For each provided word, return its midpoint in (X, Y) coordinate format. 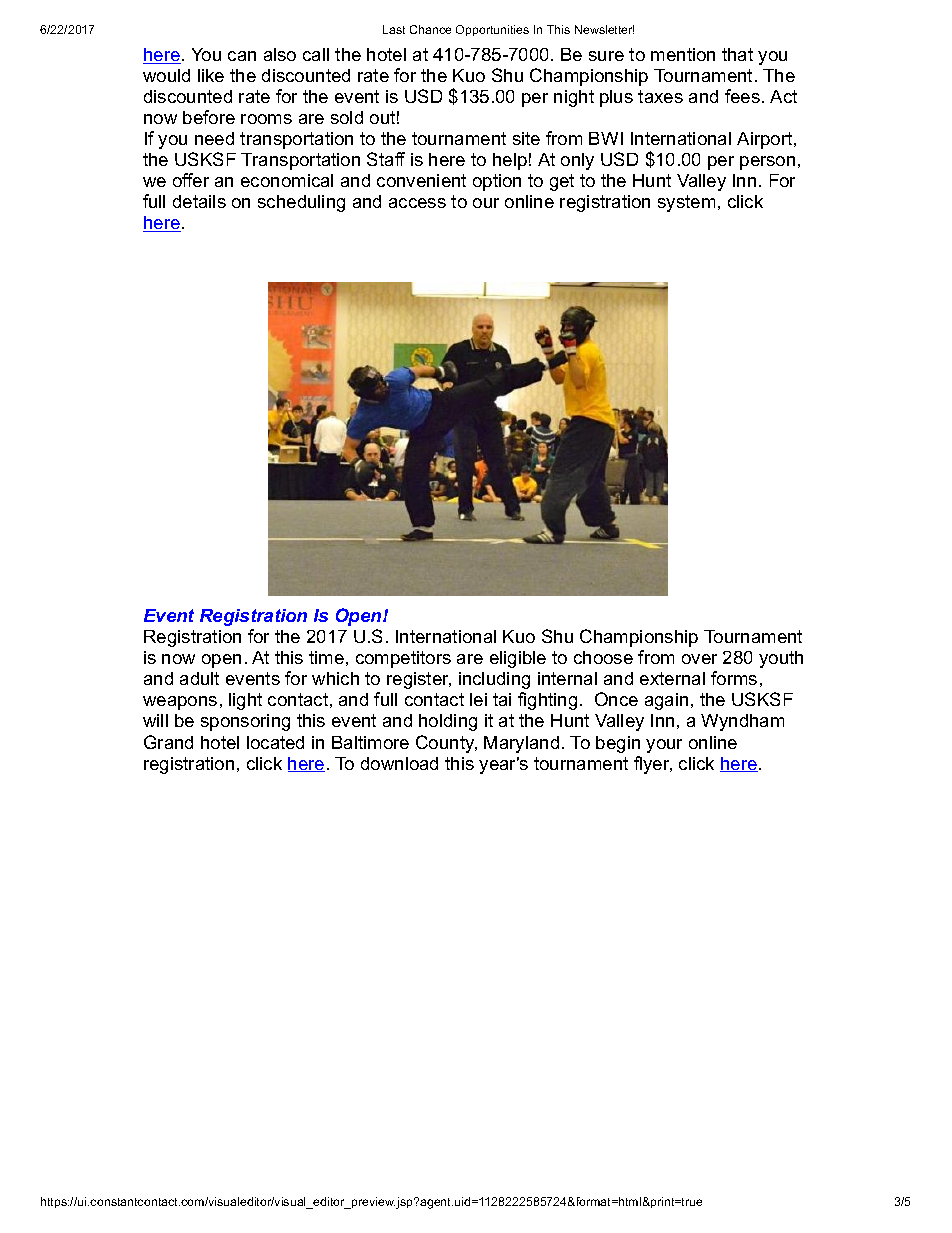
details (199, 201)
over (699, 659)
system (686, 203)
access (417, 203)
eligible (518, 659)
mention (683, 54)
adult (199, 678)
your (664, 746)
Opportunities (492, 30)
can (242, 56)
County (446, 744)
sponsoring (245, 722)
